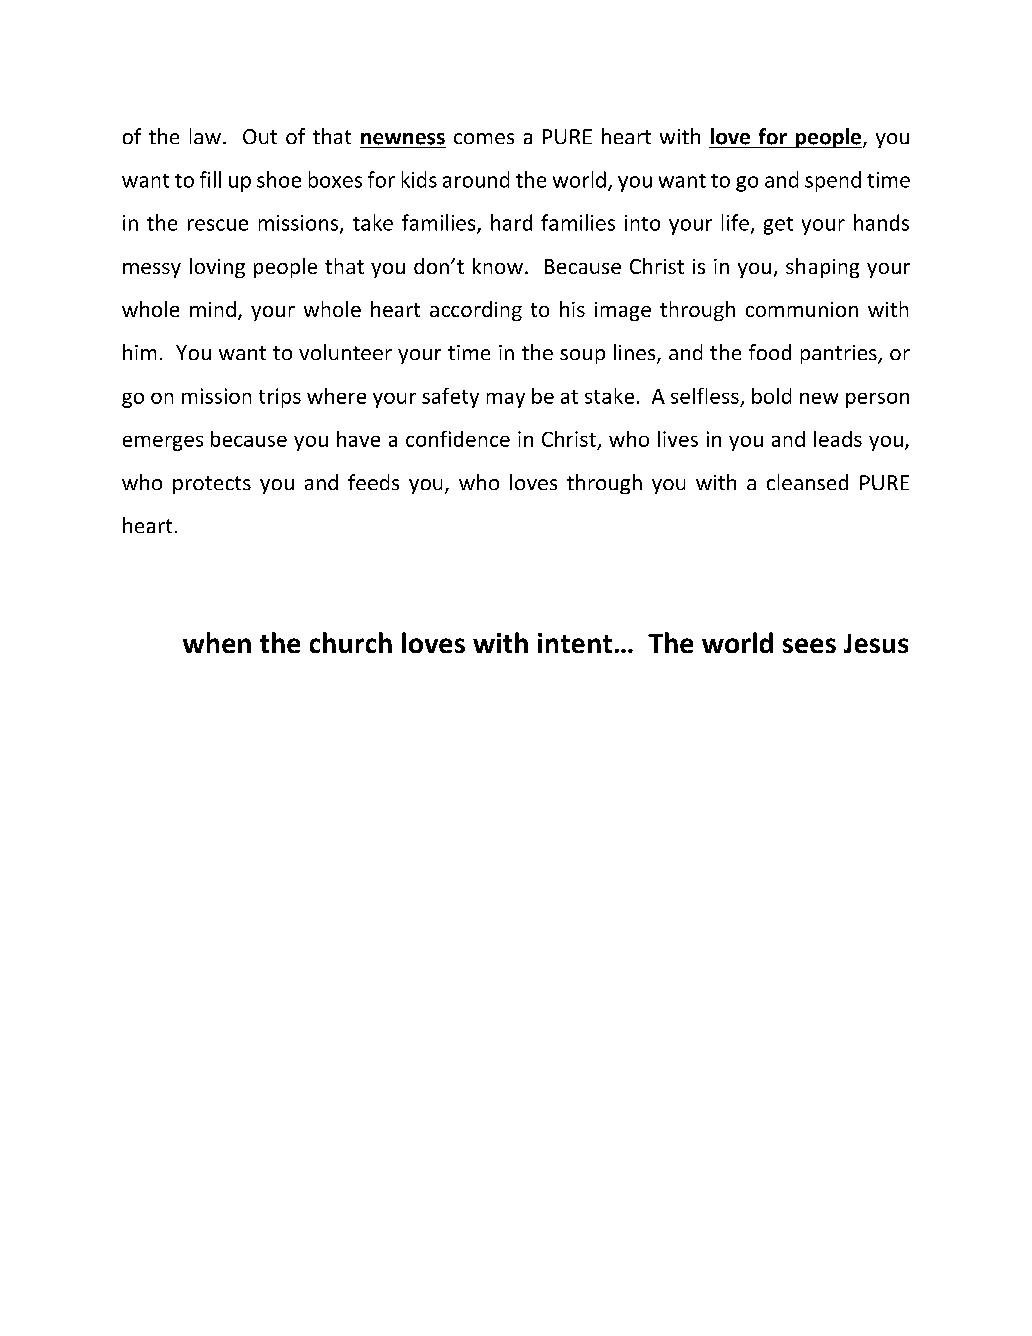  Describe the element at coordinates (212, 485) in the page. I see `protects` at that location.
